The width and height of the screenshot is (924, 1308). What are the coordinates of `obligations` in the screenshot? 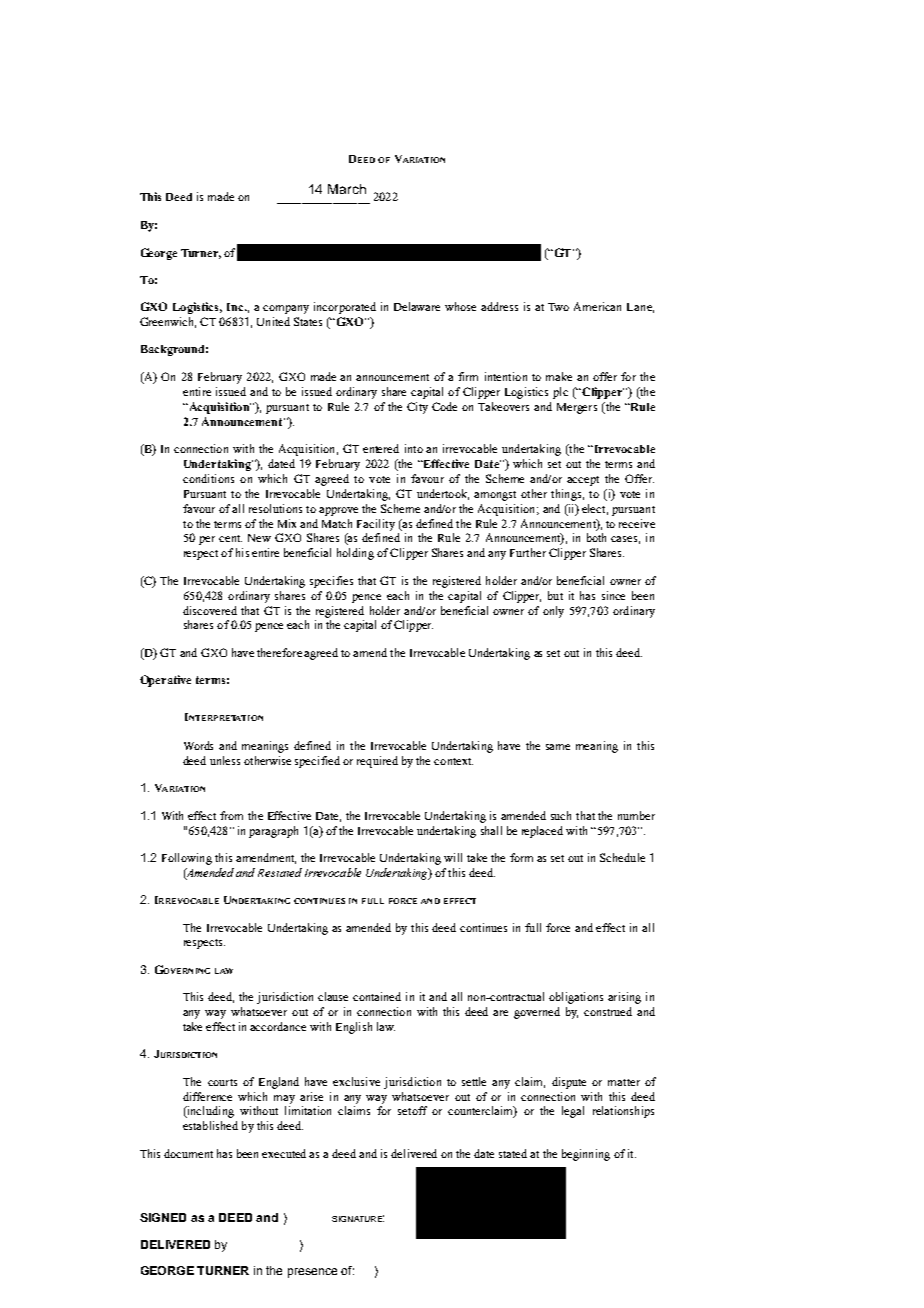 It's located at (576, 998).
